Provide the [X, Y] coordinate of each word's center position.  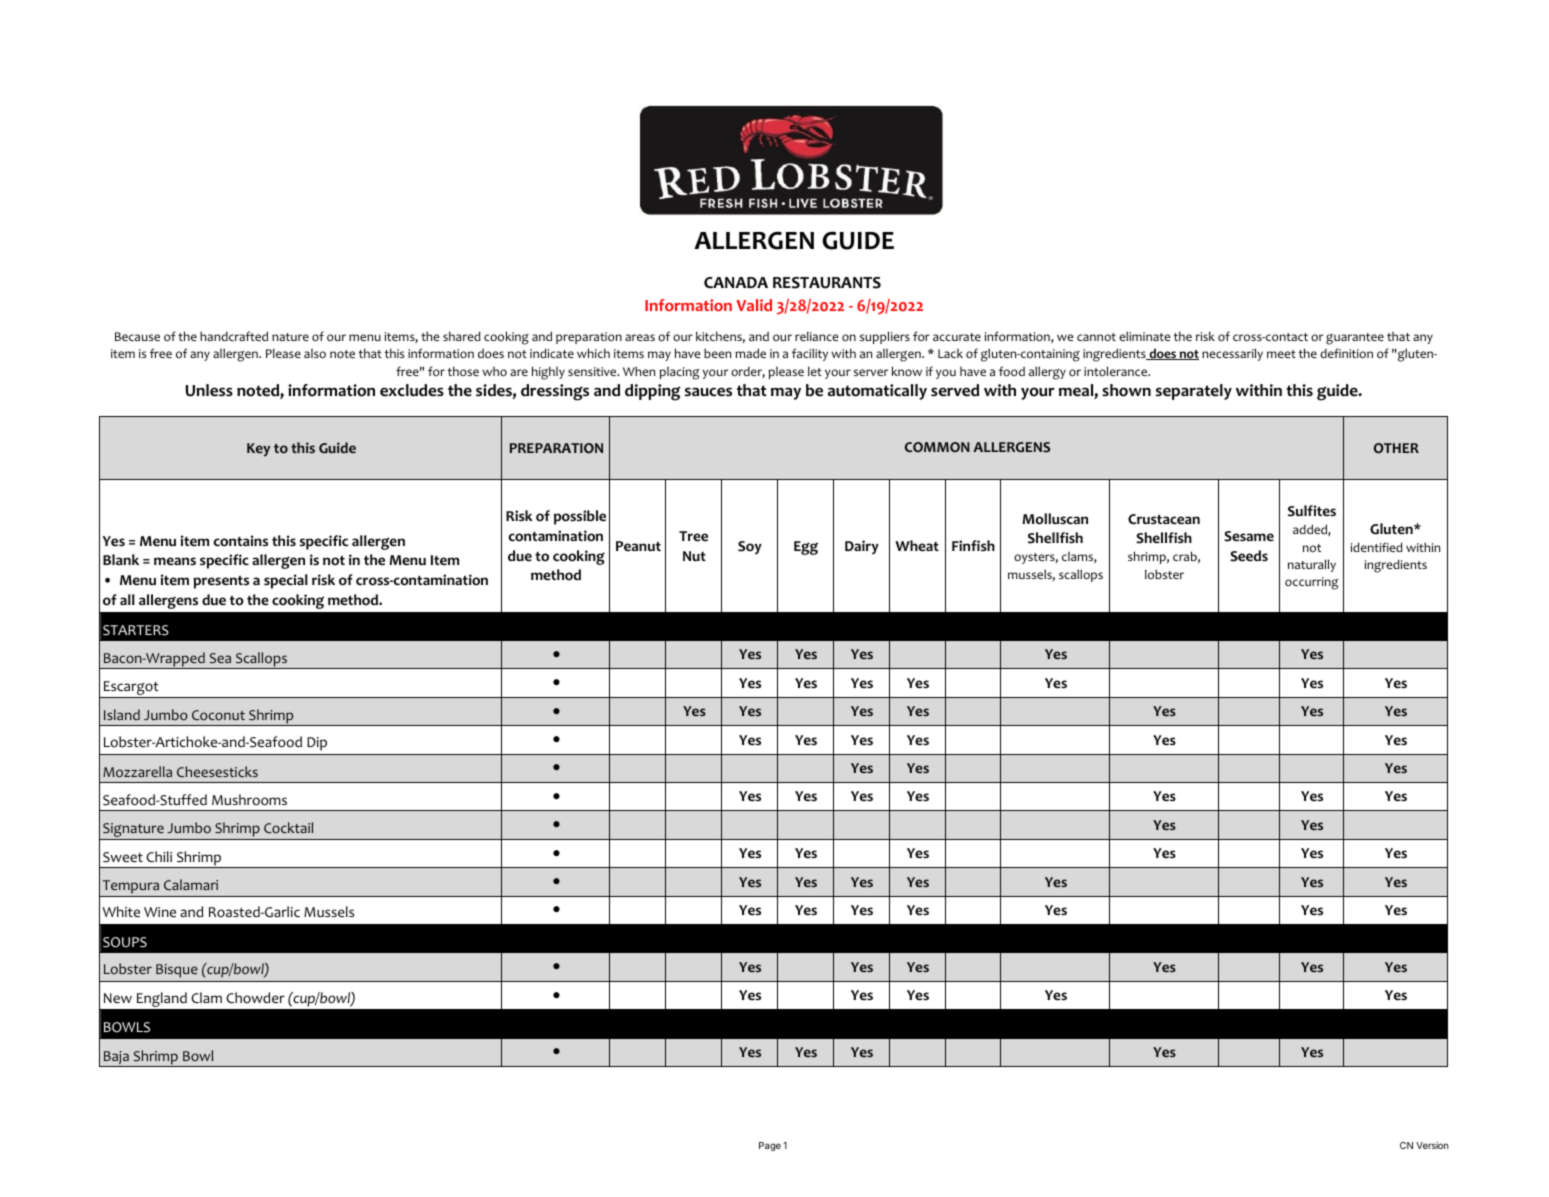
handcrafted [234, 336]
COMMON [937, 447]
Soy [750, 548]
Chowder [255, 998]
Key [258, 450]
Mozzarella [137, 772]
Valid [754, 305]
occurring [1311, 583]
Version [1432, 1145]
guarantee [1355, 339]
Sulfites [1312, 511]
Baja [116, 1059]
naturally [1312, 565]
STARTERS [136, 630]
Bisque [177, 971]
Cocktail [288, 827]
